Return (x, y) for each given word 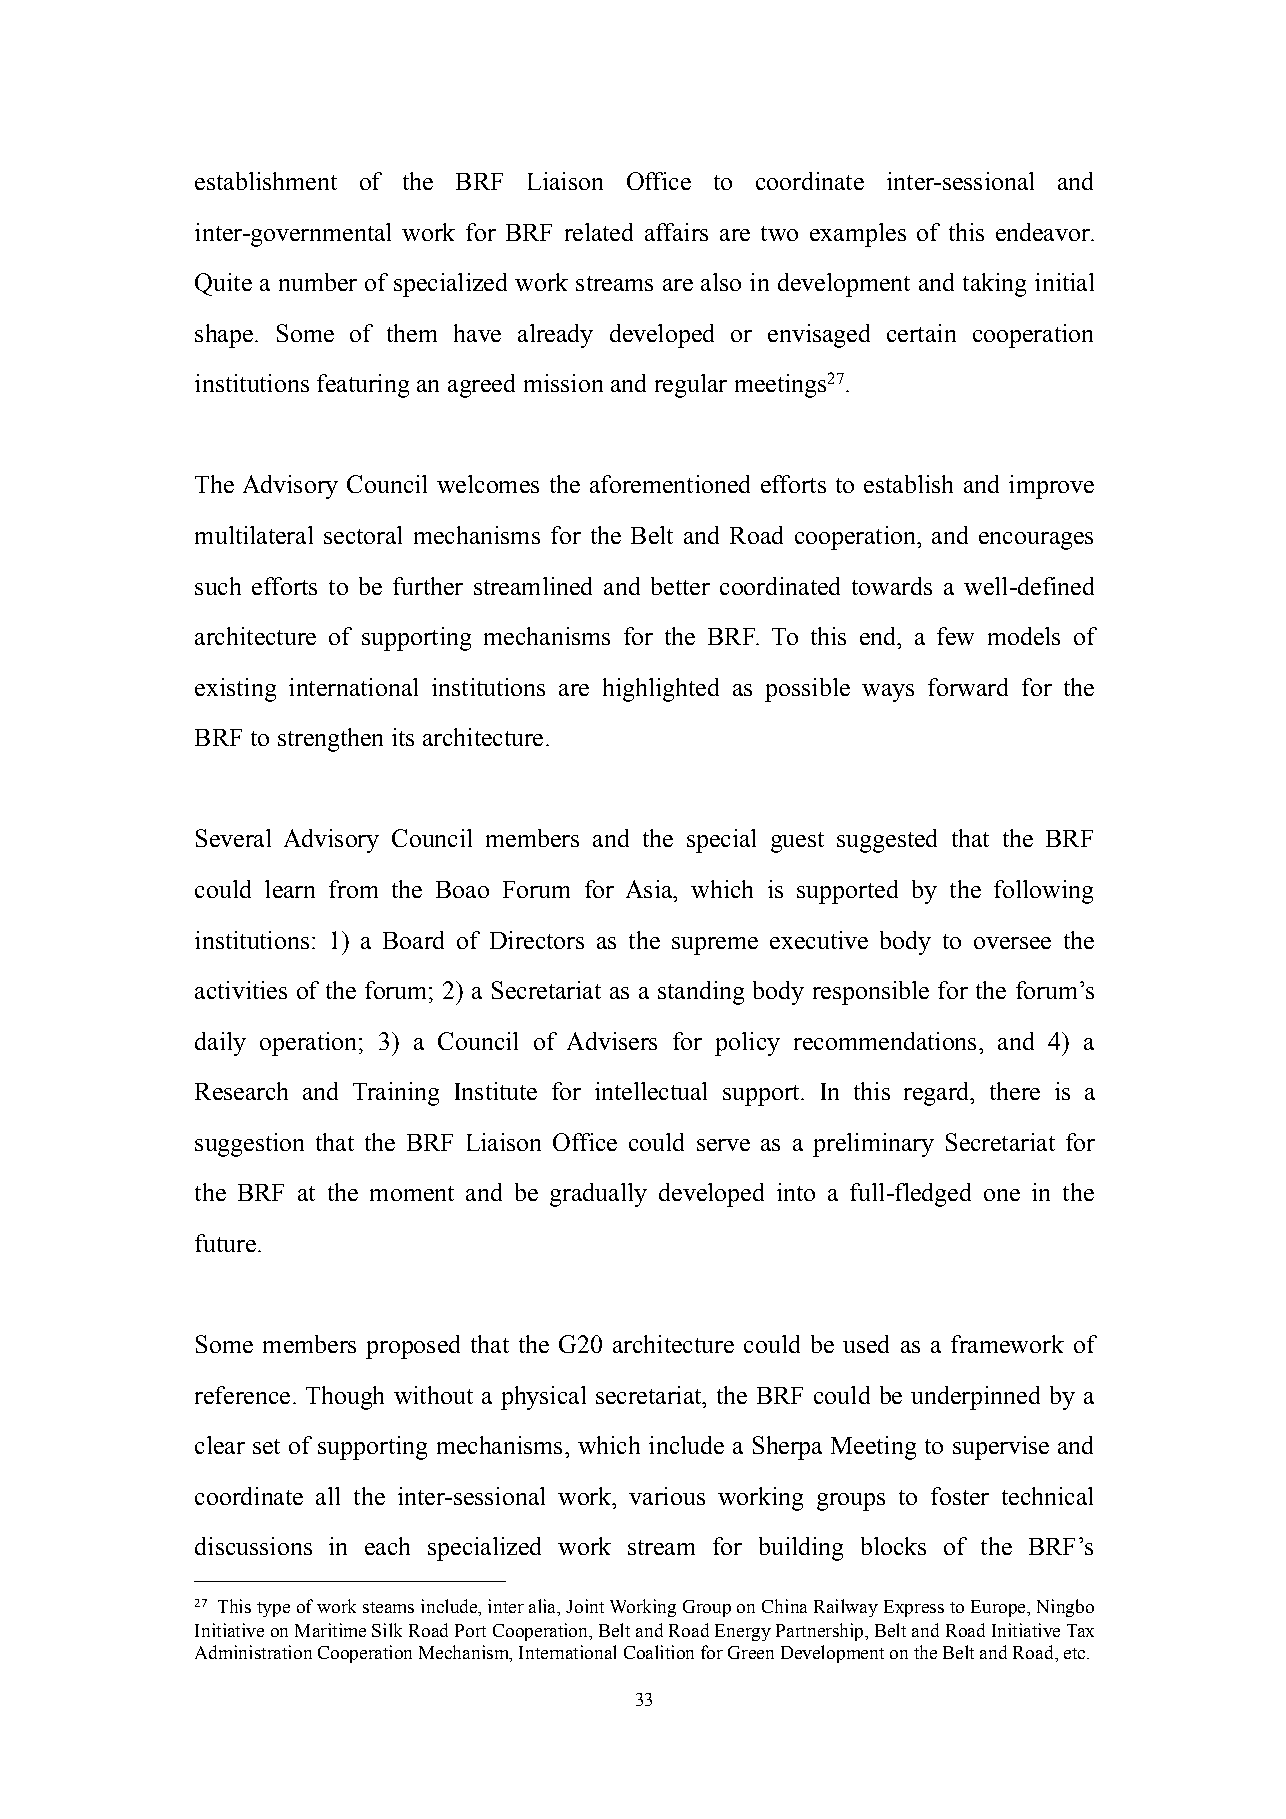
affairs (676, 232)
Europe (999, 1608)
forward (968, 687)
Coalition (659, 1652)
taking (994, 285)
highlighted (661, 690)
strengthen (330, 740)
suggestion (249, 1145)
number (318, 282)
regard (938, 1094)
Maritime (330, 1630)
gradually (598, 1195)
